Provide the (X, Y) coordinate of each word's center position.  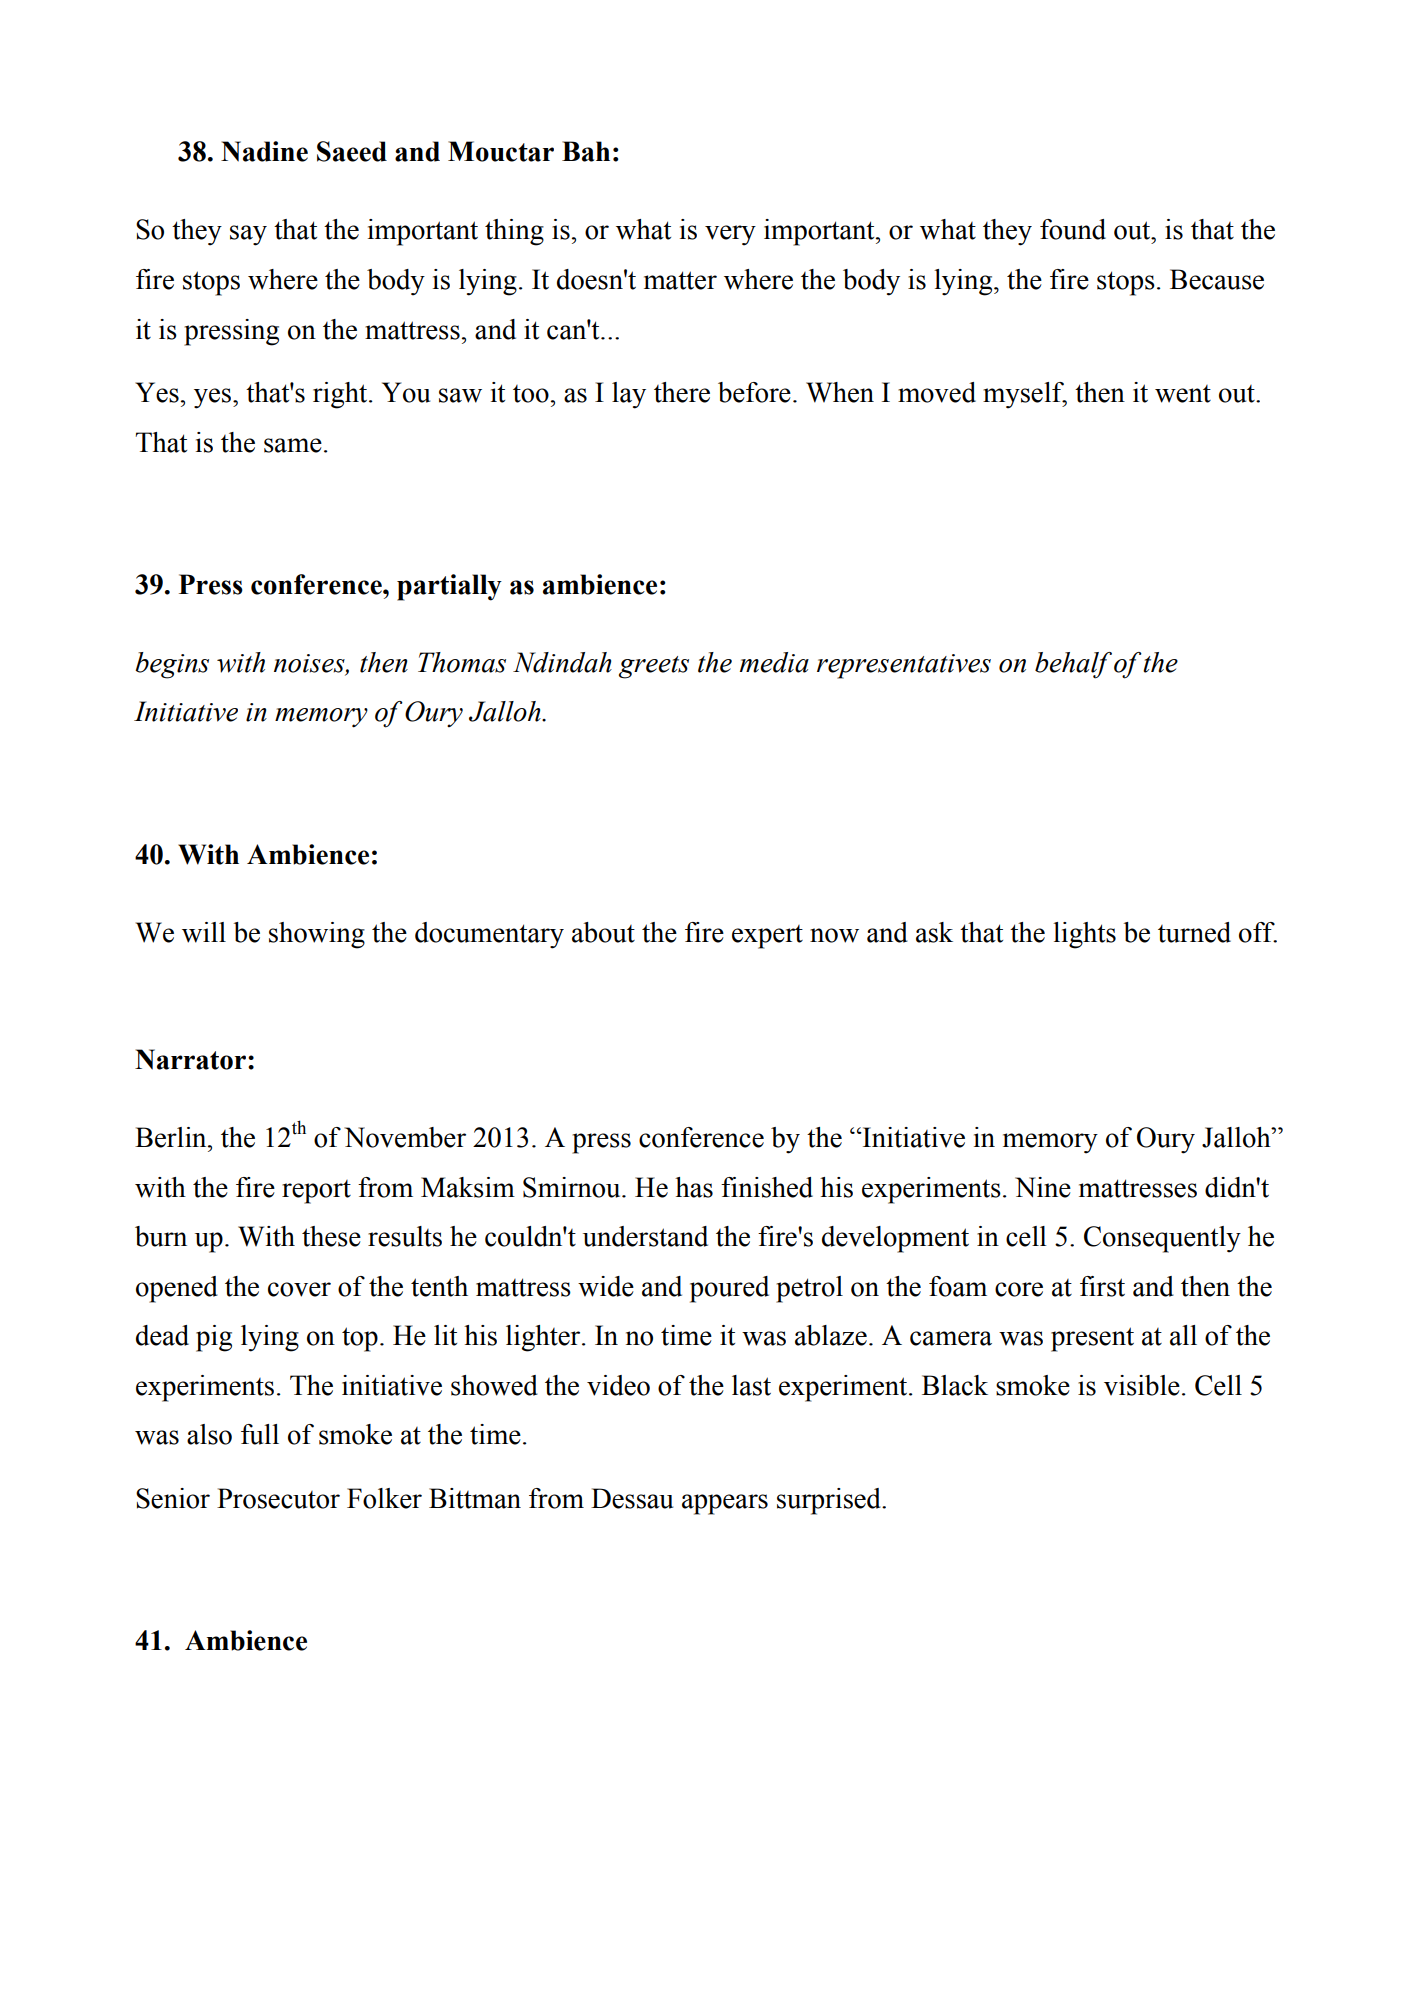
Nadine (264, 151)
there (682, 392)
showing (317, 935)
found (1073, 229)
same (293, 445)
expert (767, 937)
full (260, 1434)
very (730, 235)
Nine (1043, 1187)
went (1183, 394)
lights (1084, 935)
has (694, 1187)
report (316, 1192)
